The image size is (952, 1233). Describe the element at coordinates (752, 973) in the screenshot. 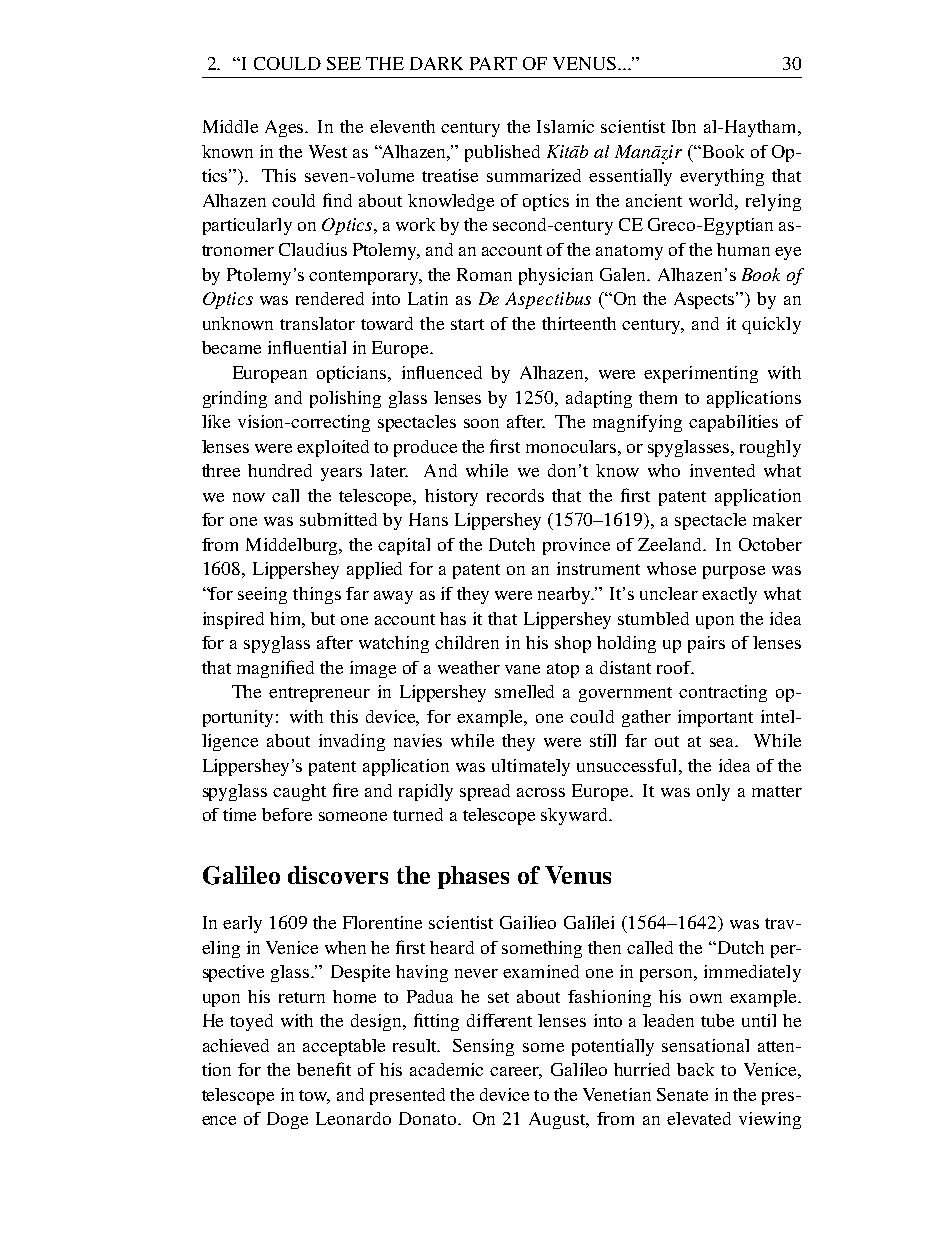

I see `immediately` at that location.
